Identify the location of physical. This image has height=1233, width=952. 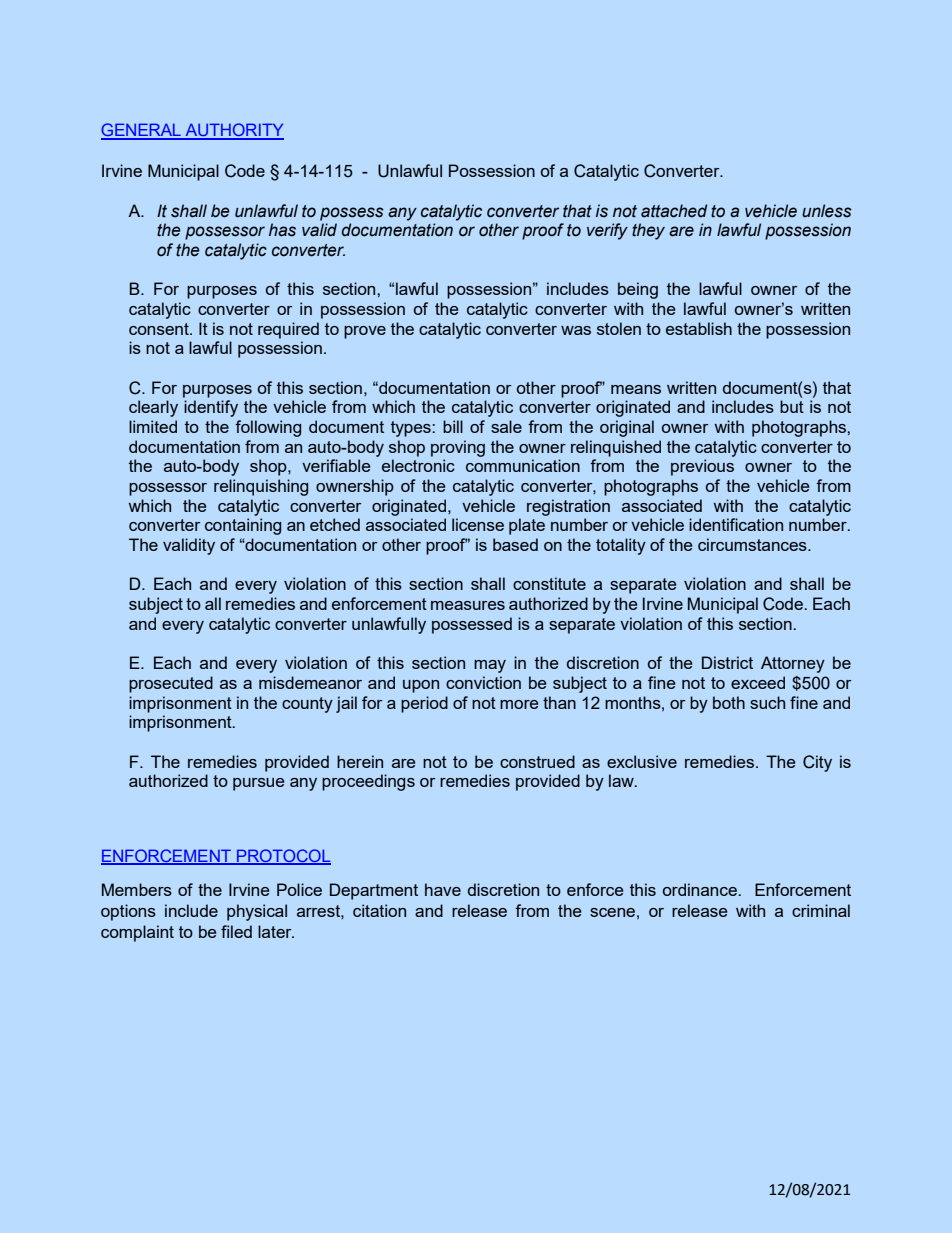
(257, 912).
